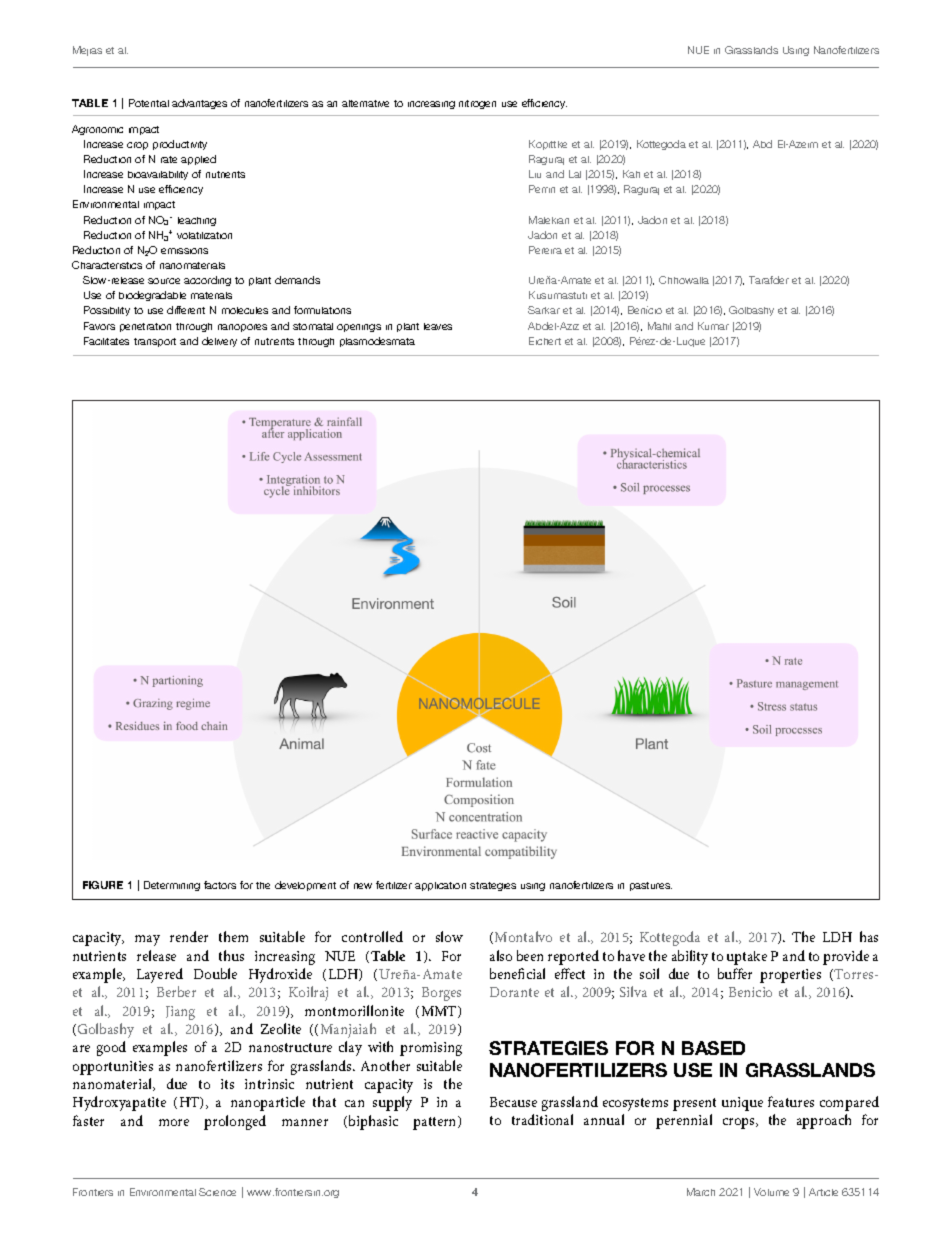  What do you see at coordinates (174, 1122) in the image?
I see `more` at bounding box center [174, 1122].
